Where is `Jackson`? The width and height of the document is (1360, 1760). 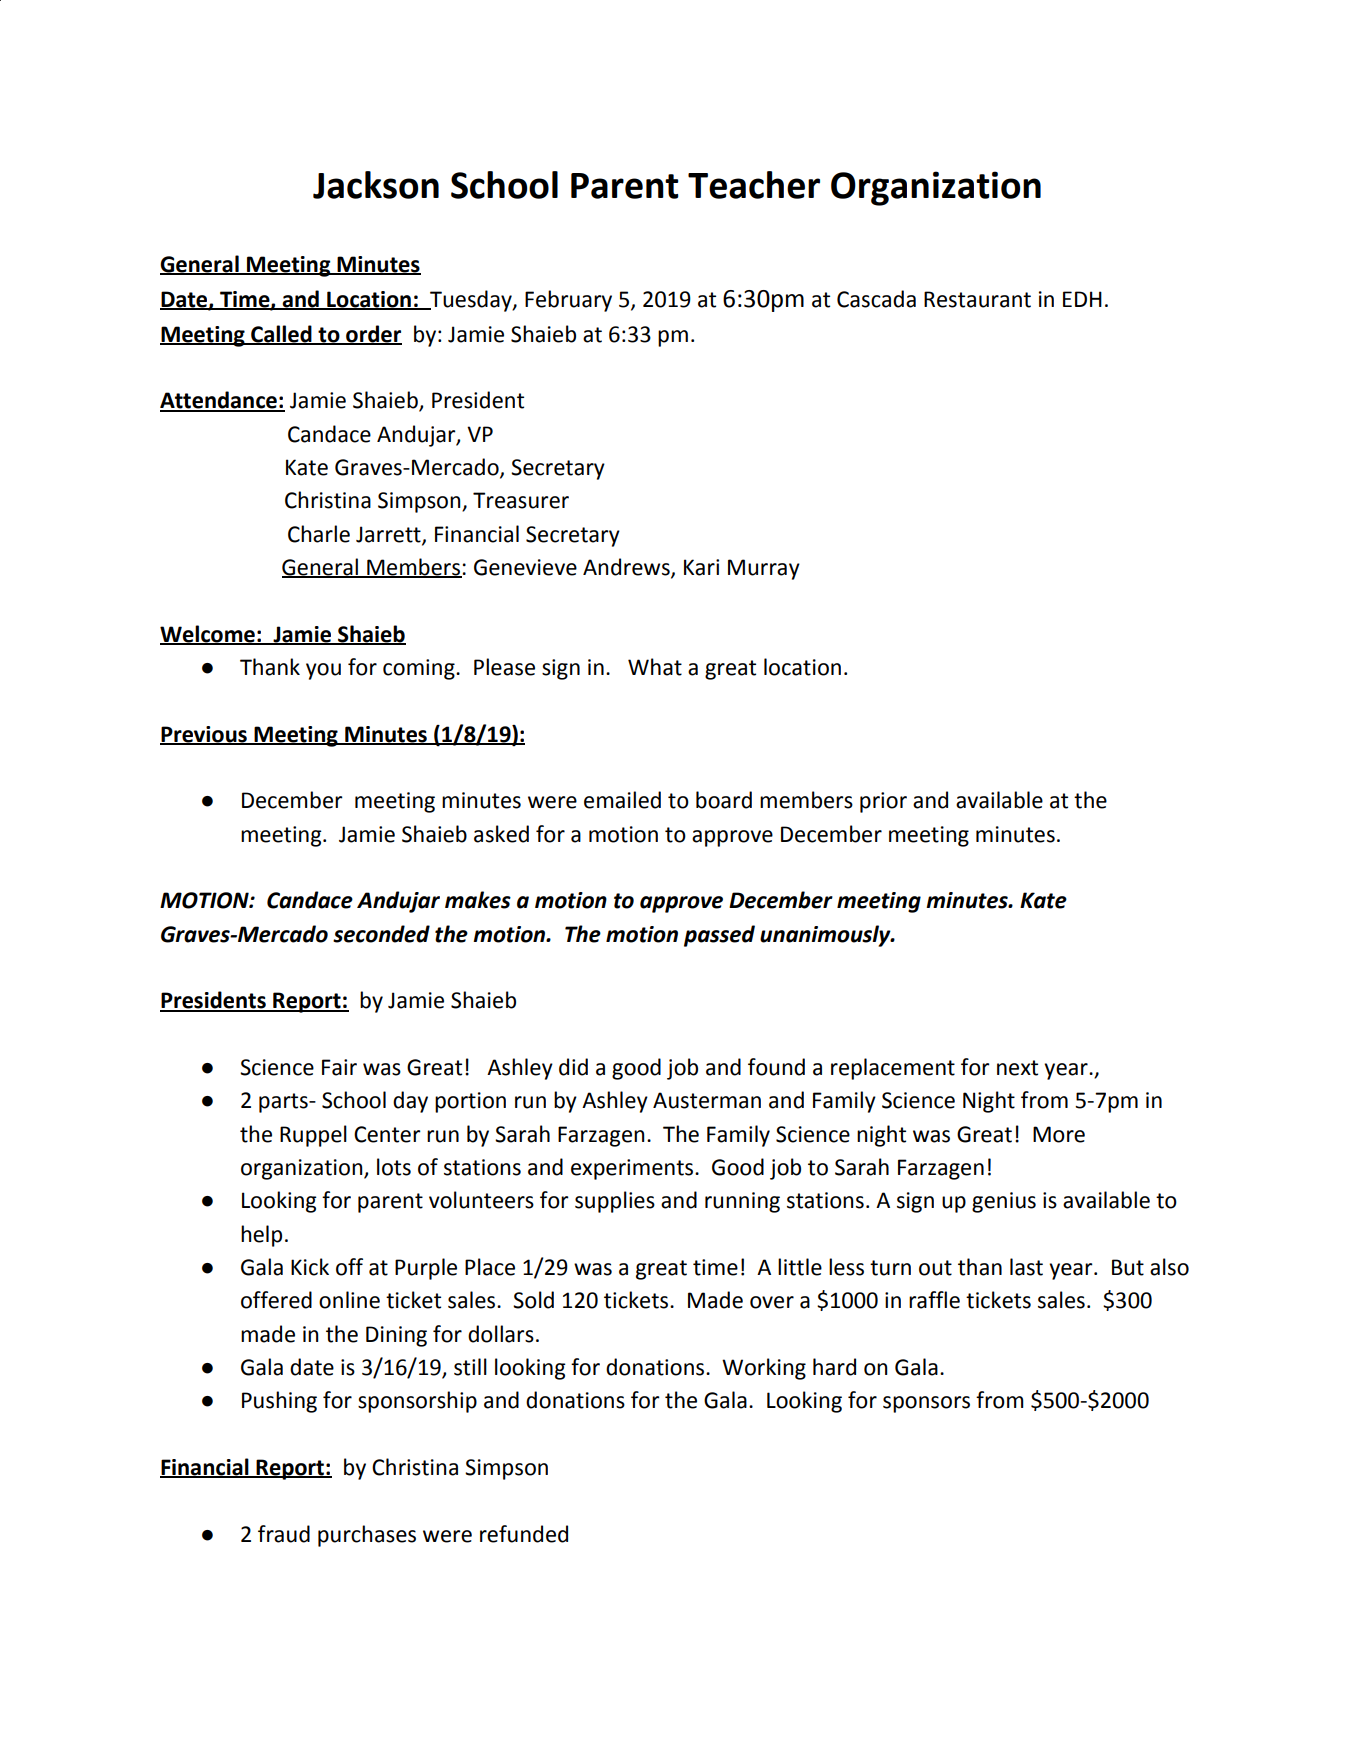
Jackson is located at coordinates (376, 185).
